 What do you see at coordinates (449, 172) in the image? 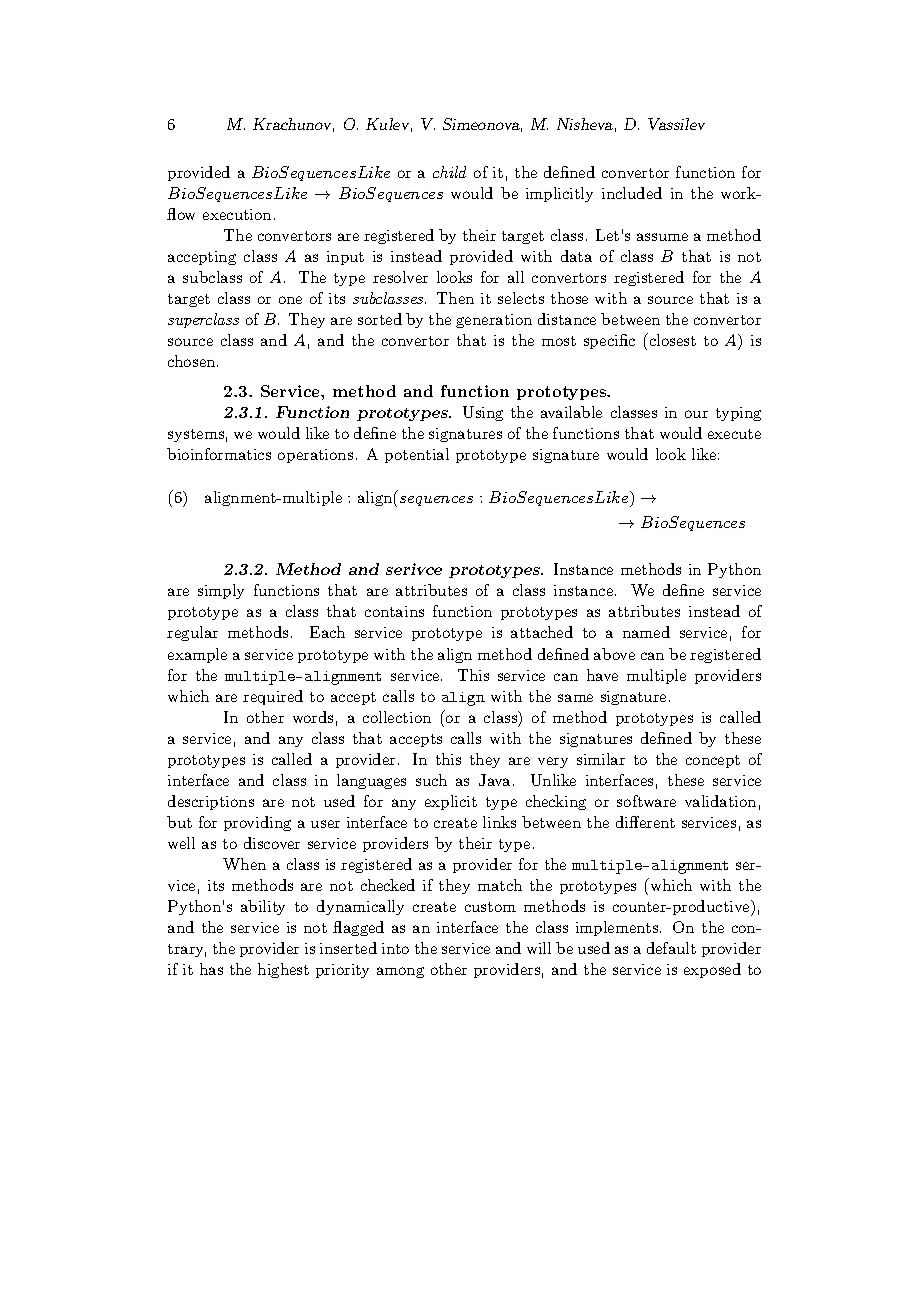
I see `child` at bounding box center [449, 172].
